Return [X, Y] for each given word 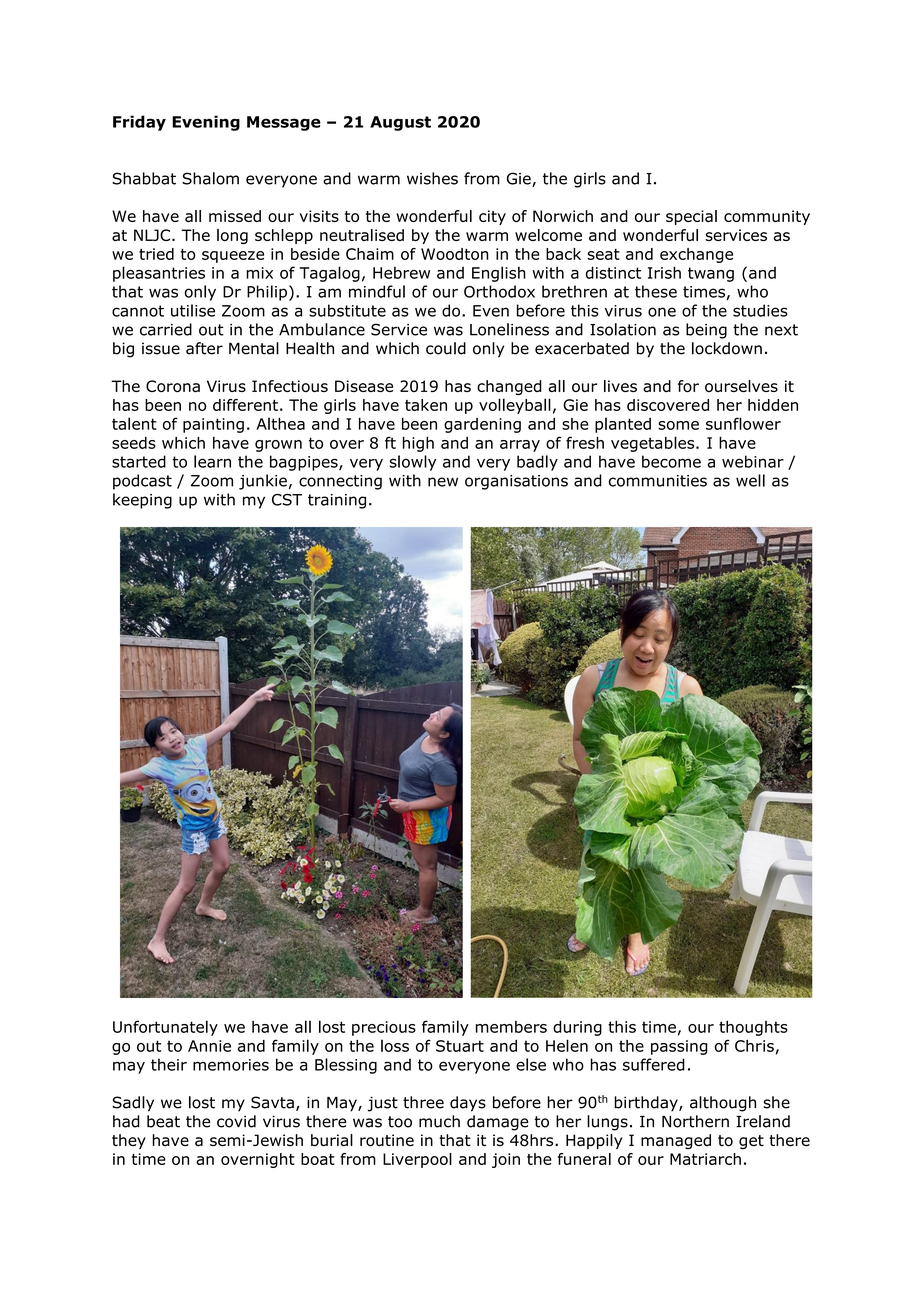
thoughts [753, 1028]
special [691, 217]
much [439, 1121]
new [443, 482]
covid [236, 1121]
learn [212, 461]
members [511, 1027]
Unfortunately [165, 1028]
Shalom [210, 178]
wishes [432, 178]
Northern [695, 1121]
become [671, 461]
